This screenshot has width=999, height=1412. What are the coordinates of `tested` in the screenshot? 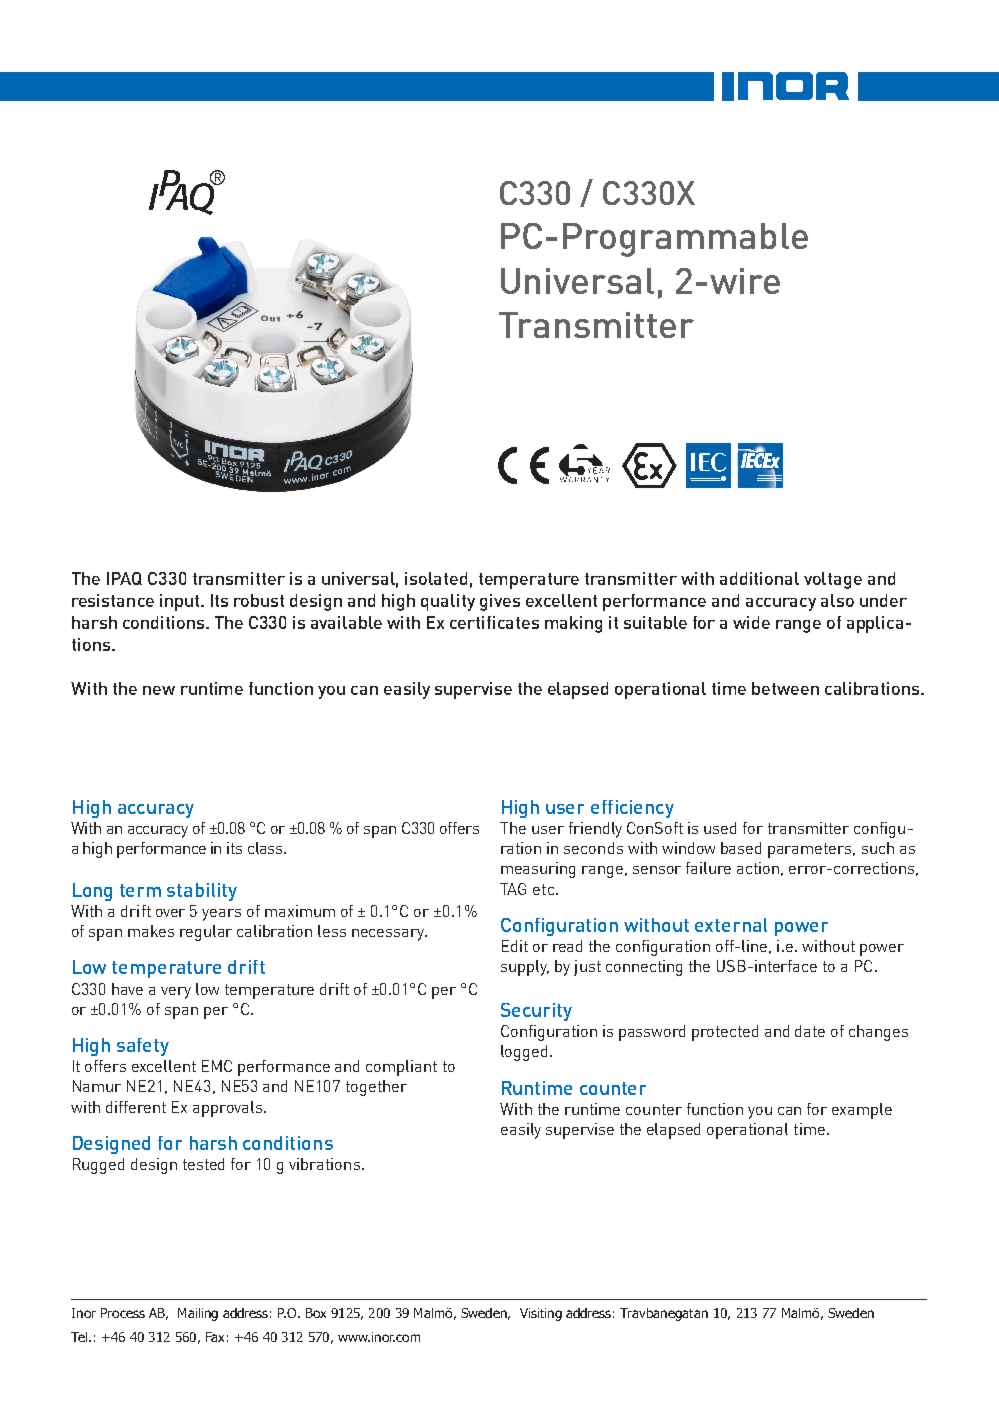 It's located at (203, 1164).
